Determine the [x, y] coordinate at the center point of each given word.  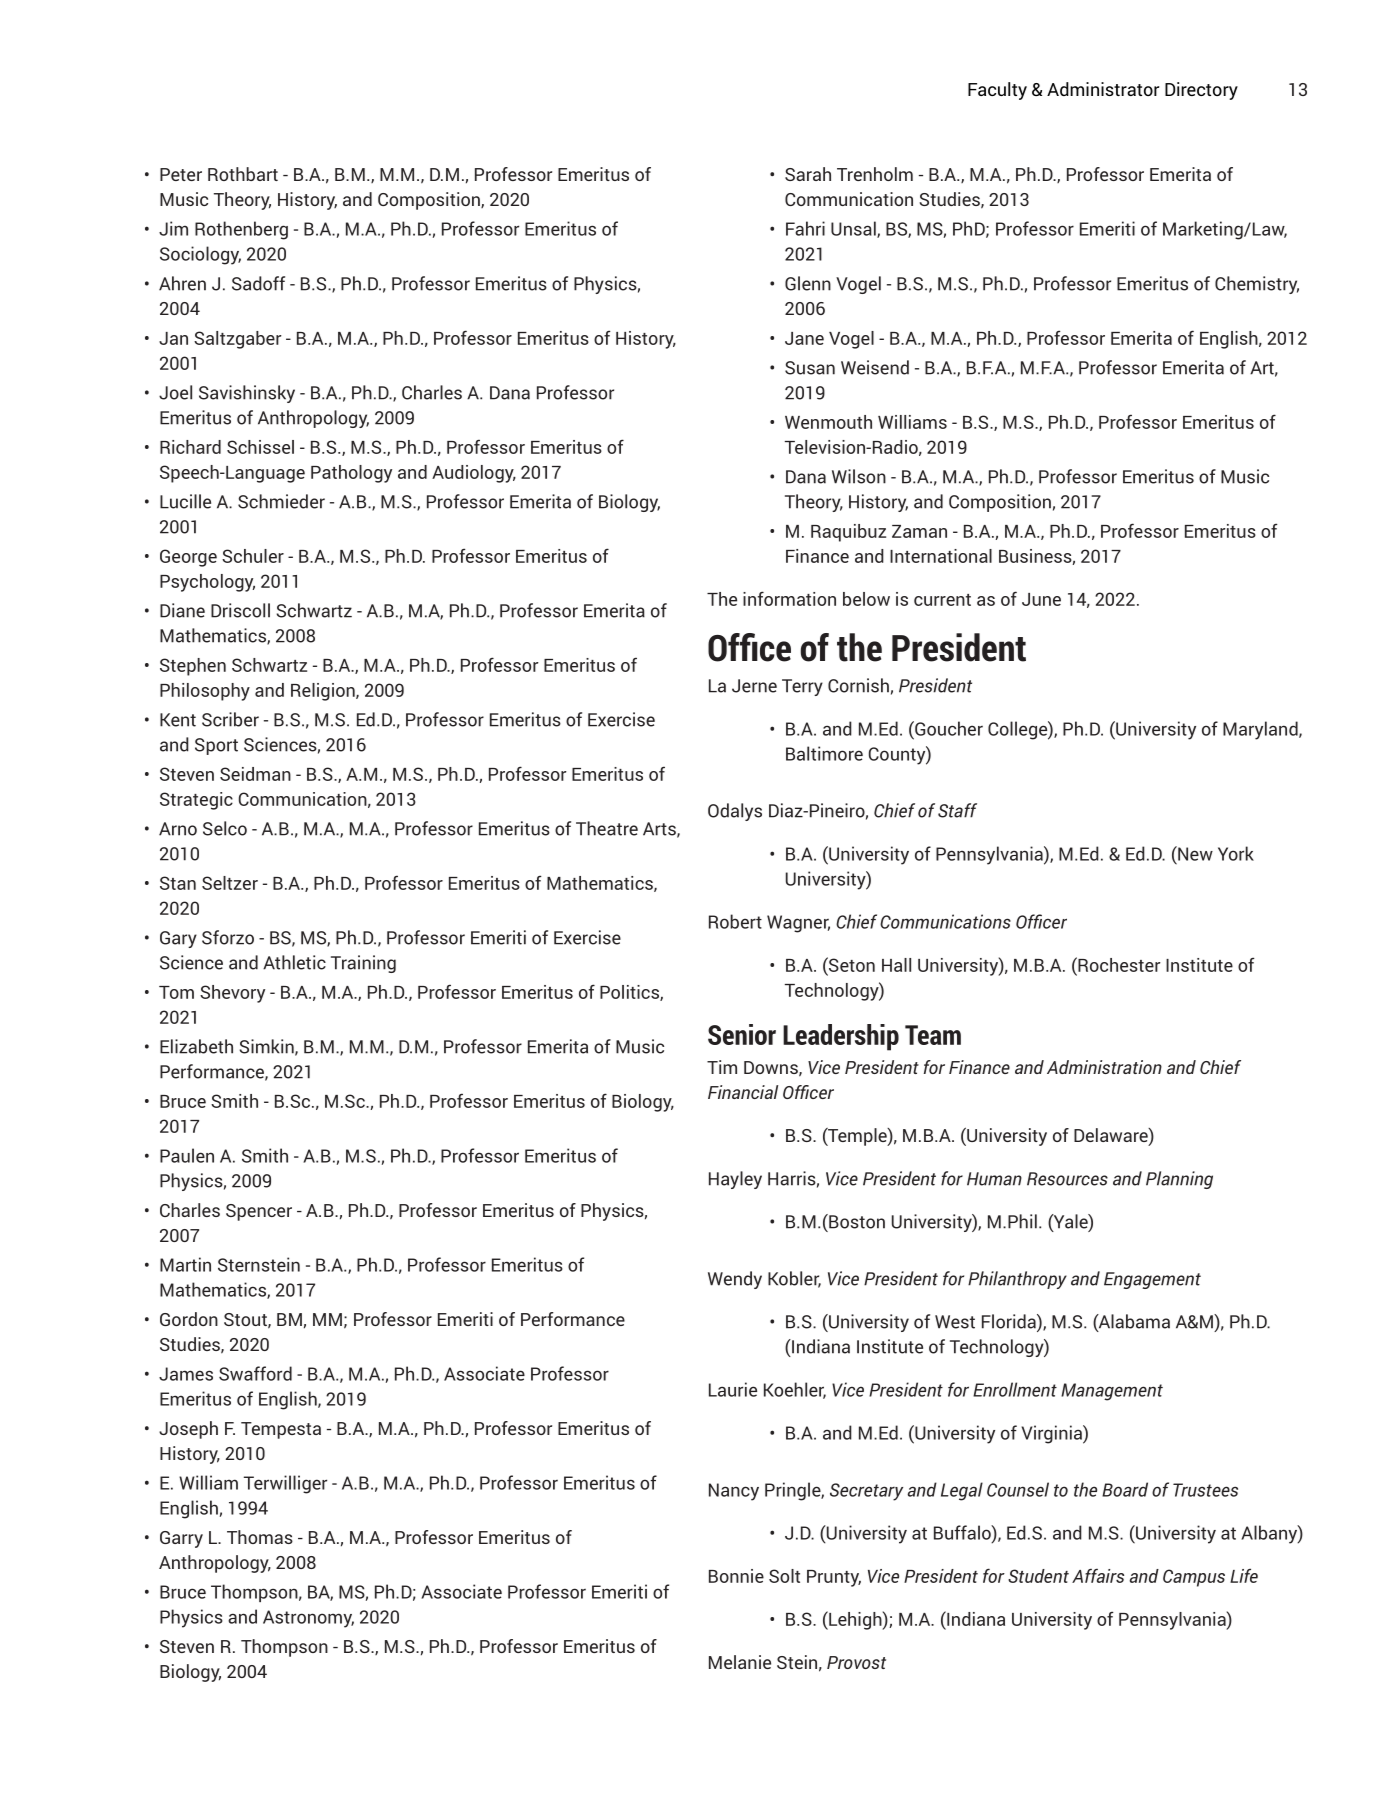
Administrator [1103, 89]
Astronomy [308, 1619]
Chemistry [1257, 285]
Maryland [1261, 730]
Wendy [735, 1280]
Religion [324, 692]
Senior [742, 1034]
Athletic [294, 962]
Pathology [351, 474]
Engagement [1152, 1280]
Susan [810, 368]
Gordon [189, 1319]
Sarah [808, 174]
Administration [1104, 1067]
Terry [802, 687]
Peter [181, 174]
